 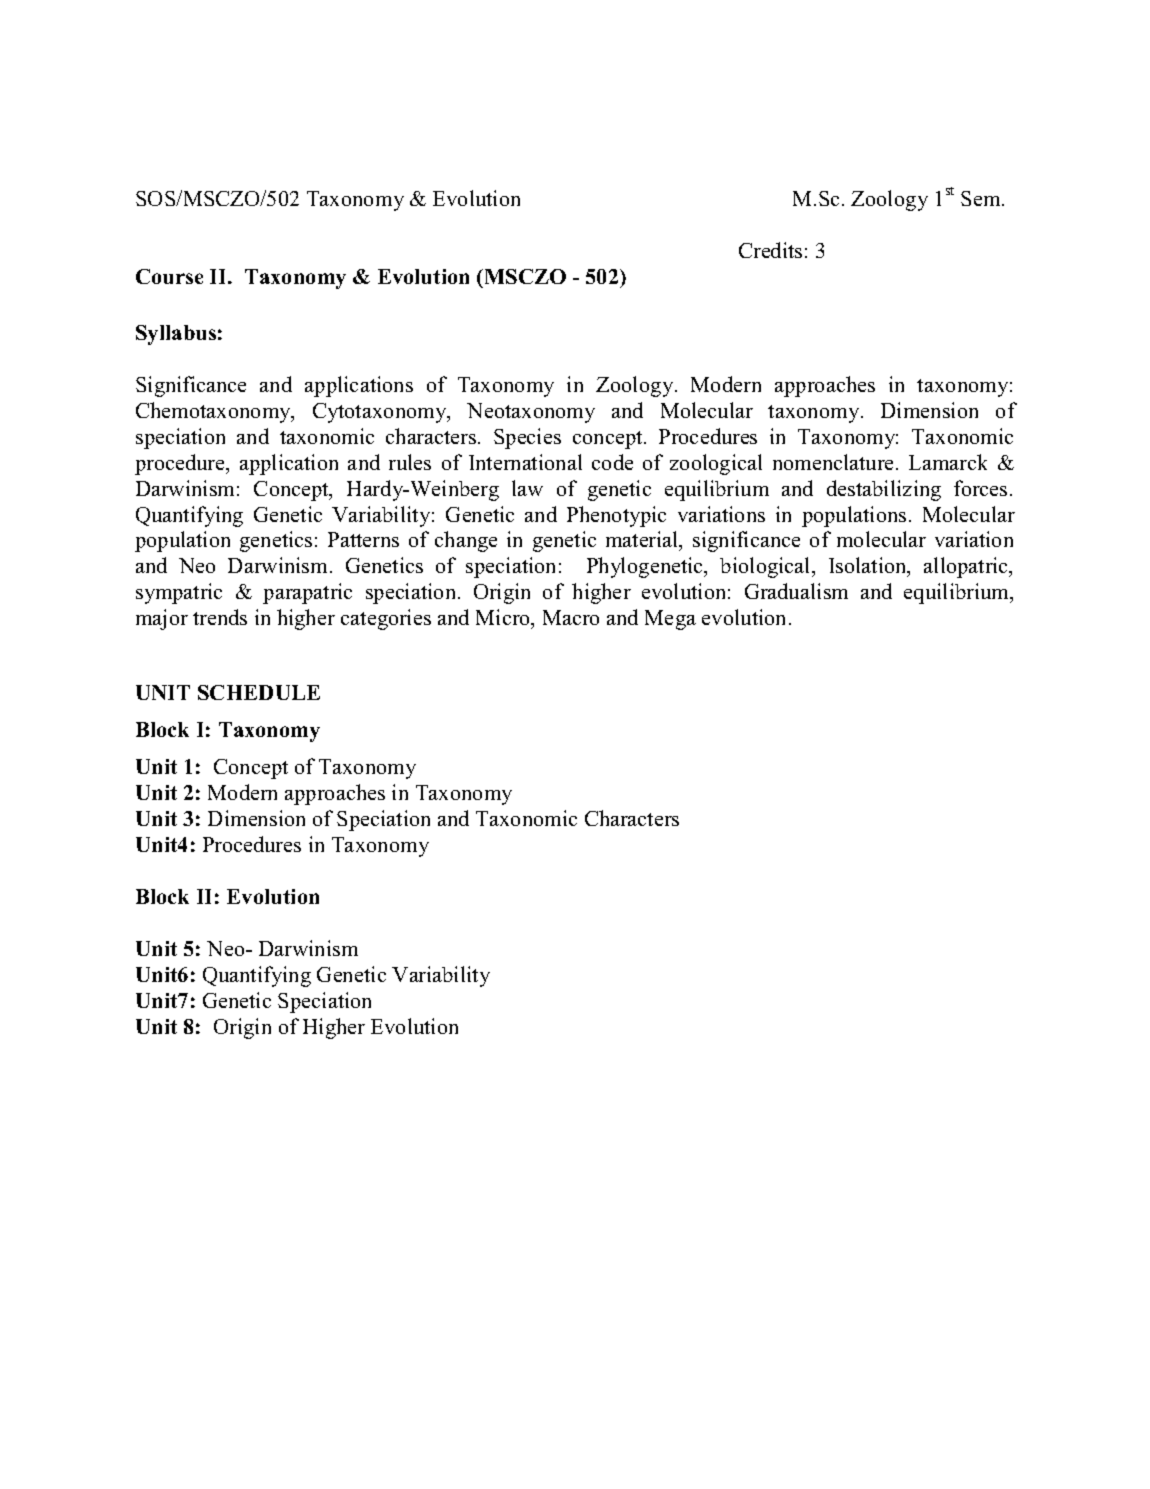 What do you see at coordinates (527, 438) in the screenshot?
I see `Species` at bounding box center [527, 438].
